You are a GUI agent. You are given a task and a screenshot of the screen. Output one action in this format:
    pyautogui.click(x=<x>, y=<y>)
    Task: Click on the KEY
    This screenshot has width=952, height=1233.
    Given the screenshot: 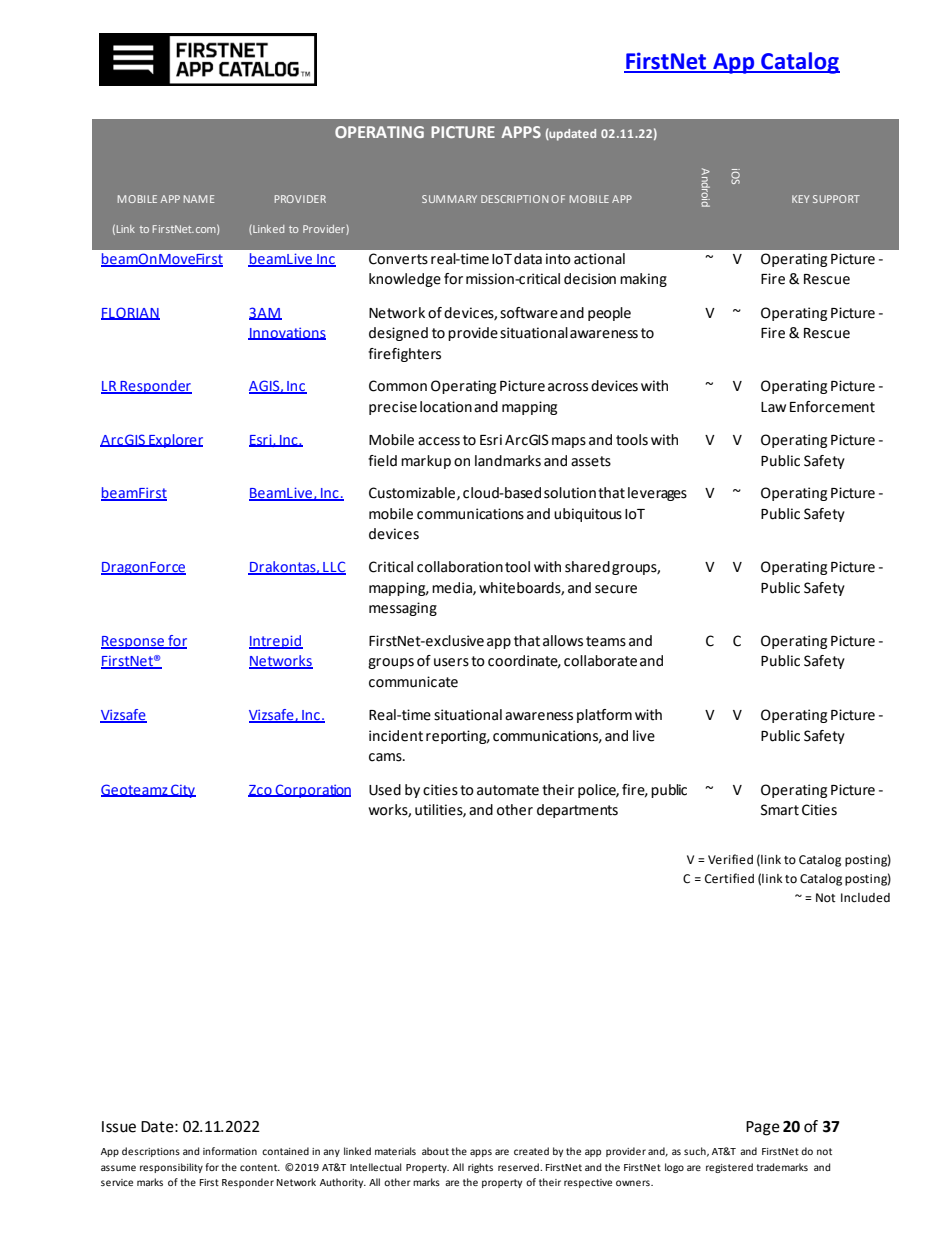 What is the action you would take?
    pyautogui.click(x=800, y=199)
